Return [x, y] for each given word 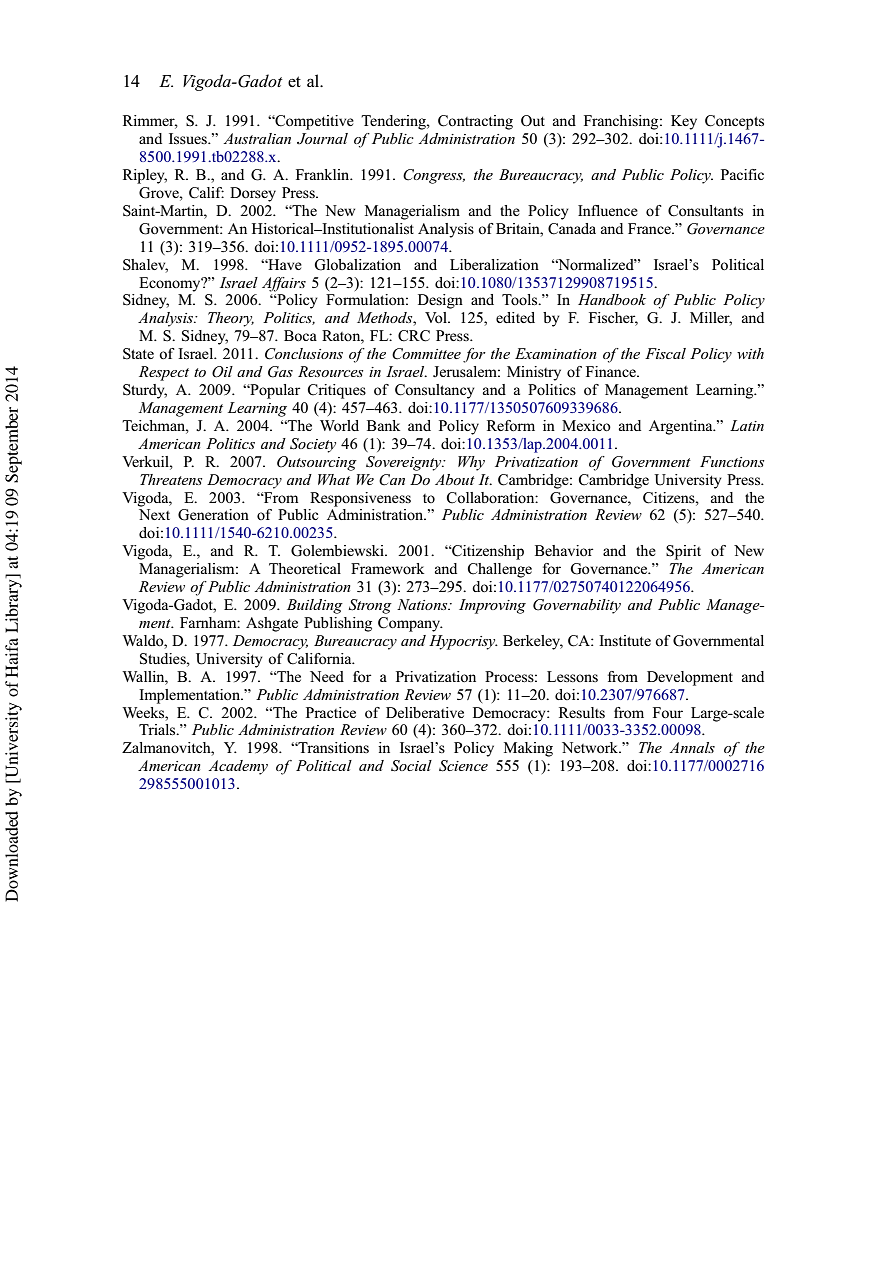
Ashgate [272, 624]
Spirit [683, 552]
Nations [423, 604]
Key [684, 122]
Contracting [475, 122]
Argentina [682, 427]
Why [471, 463]
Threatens [171, 479]
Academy [238, 767]
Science [463, 766]
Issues [189, 138]
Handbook [612, 299]
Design [440, 301]
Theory [231, 319]
